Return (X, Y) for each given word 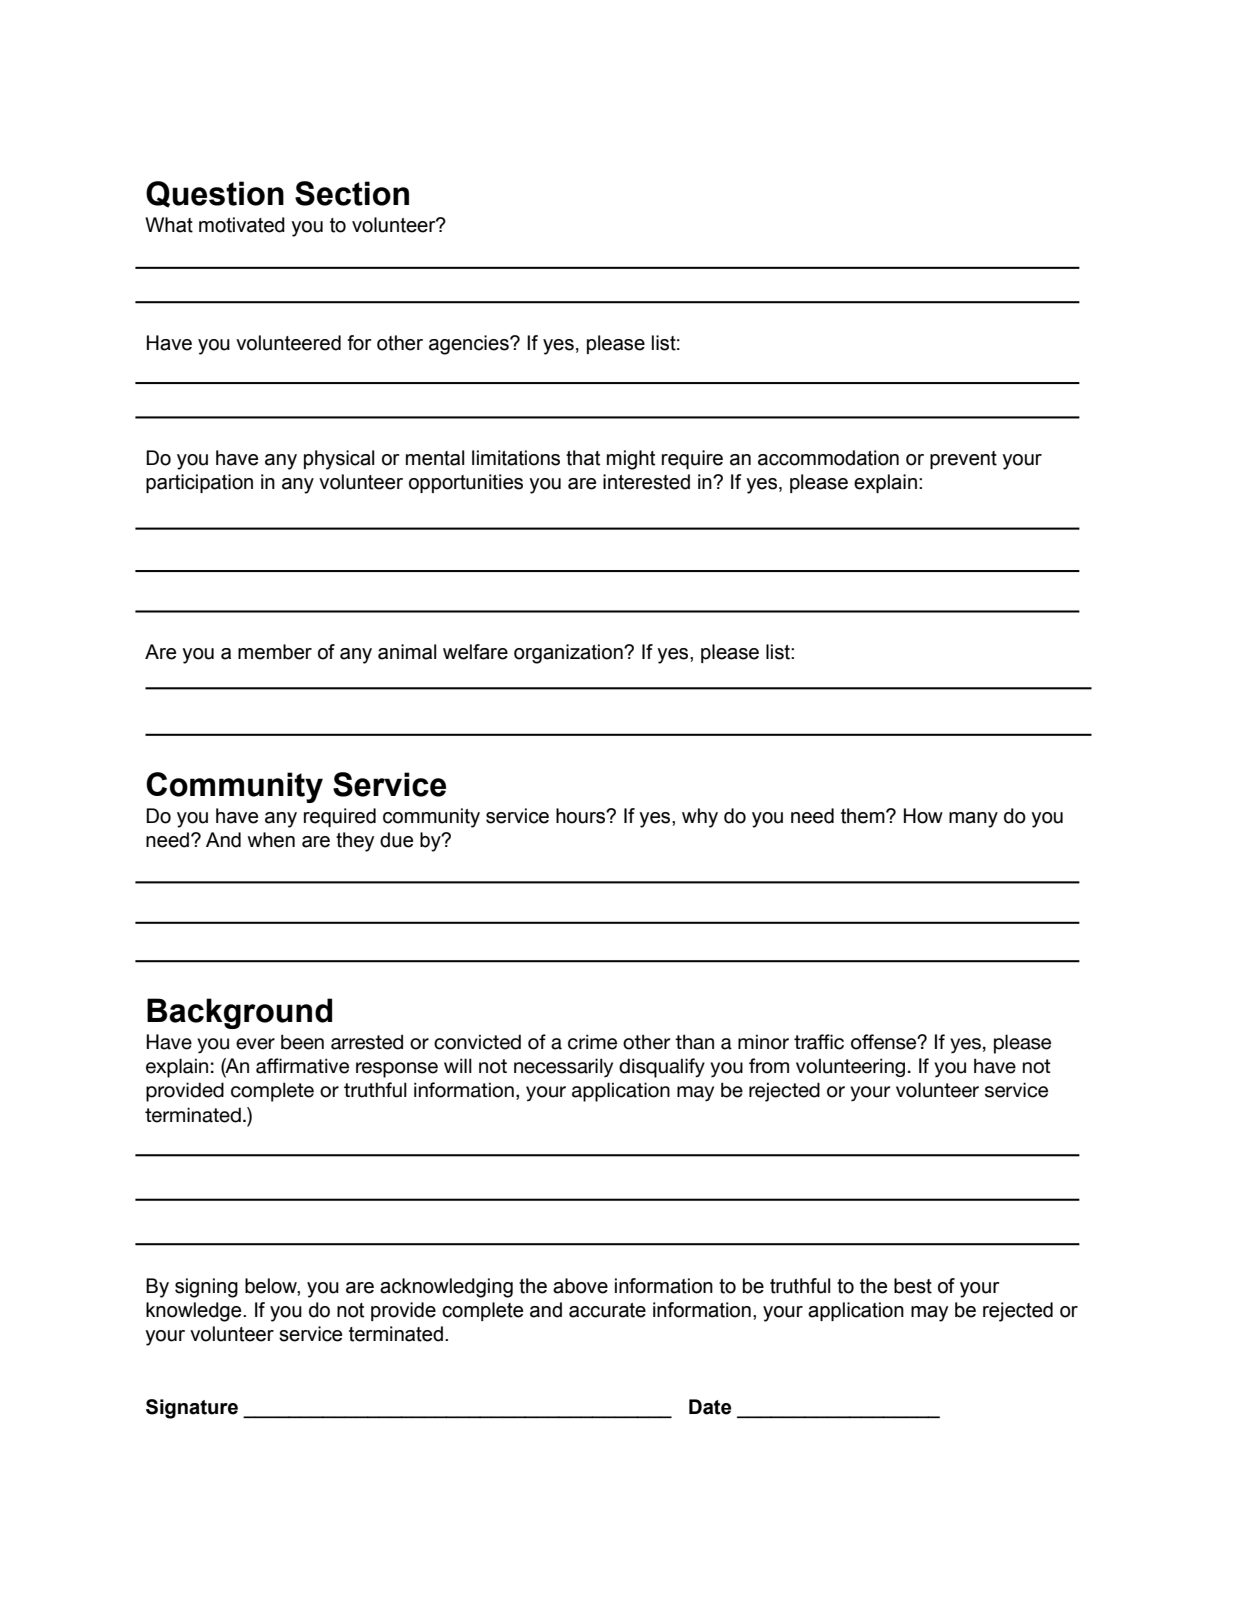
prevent (963, 460)
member (275, 652)
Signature (192, 1409)
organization (569, 654)
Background (239, 1013)
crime (592, 1042)
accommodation (828, 458)
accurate (607, 1310)
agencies (470, 345)
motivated (242, 225)
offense (885, 1042)
